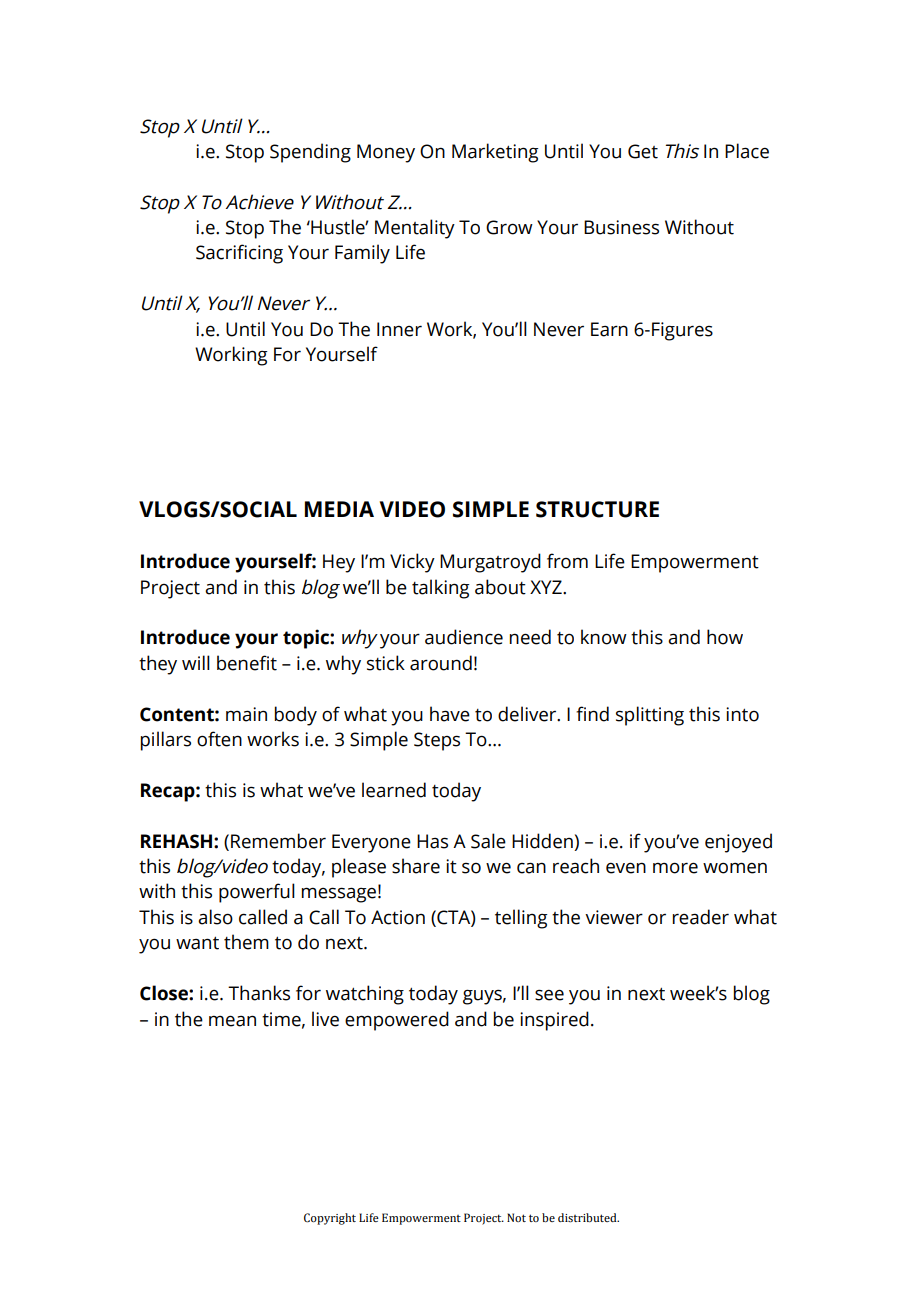 The width and height of the page is (924, 1308). I want to click on Not, so click(516, 1217).
